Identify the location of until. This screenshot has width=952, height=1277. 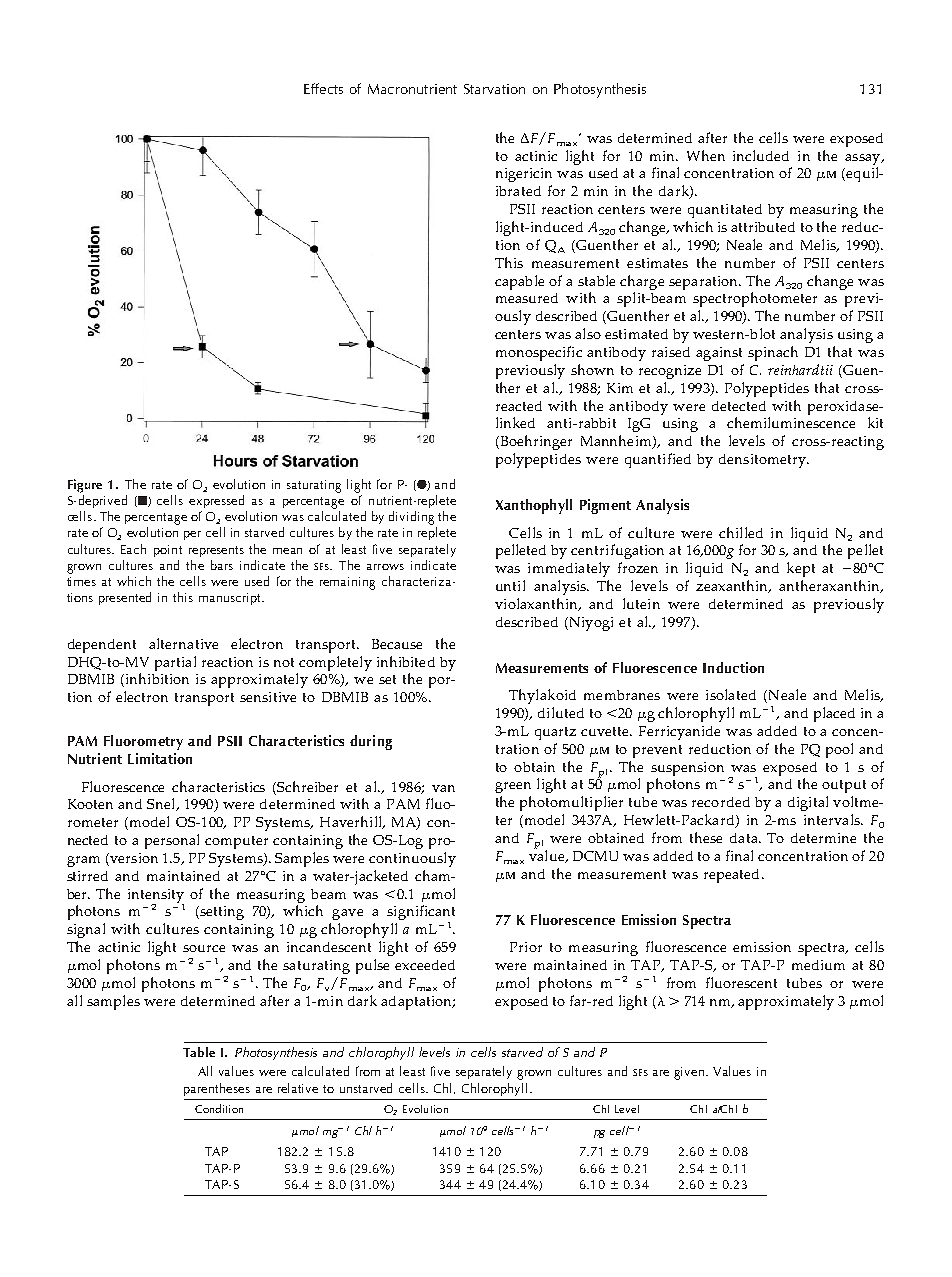
(510, 585).
